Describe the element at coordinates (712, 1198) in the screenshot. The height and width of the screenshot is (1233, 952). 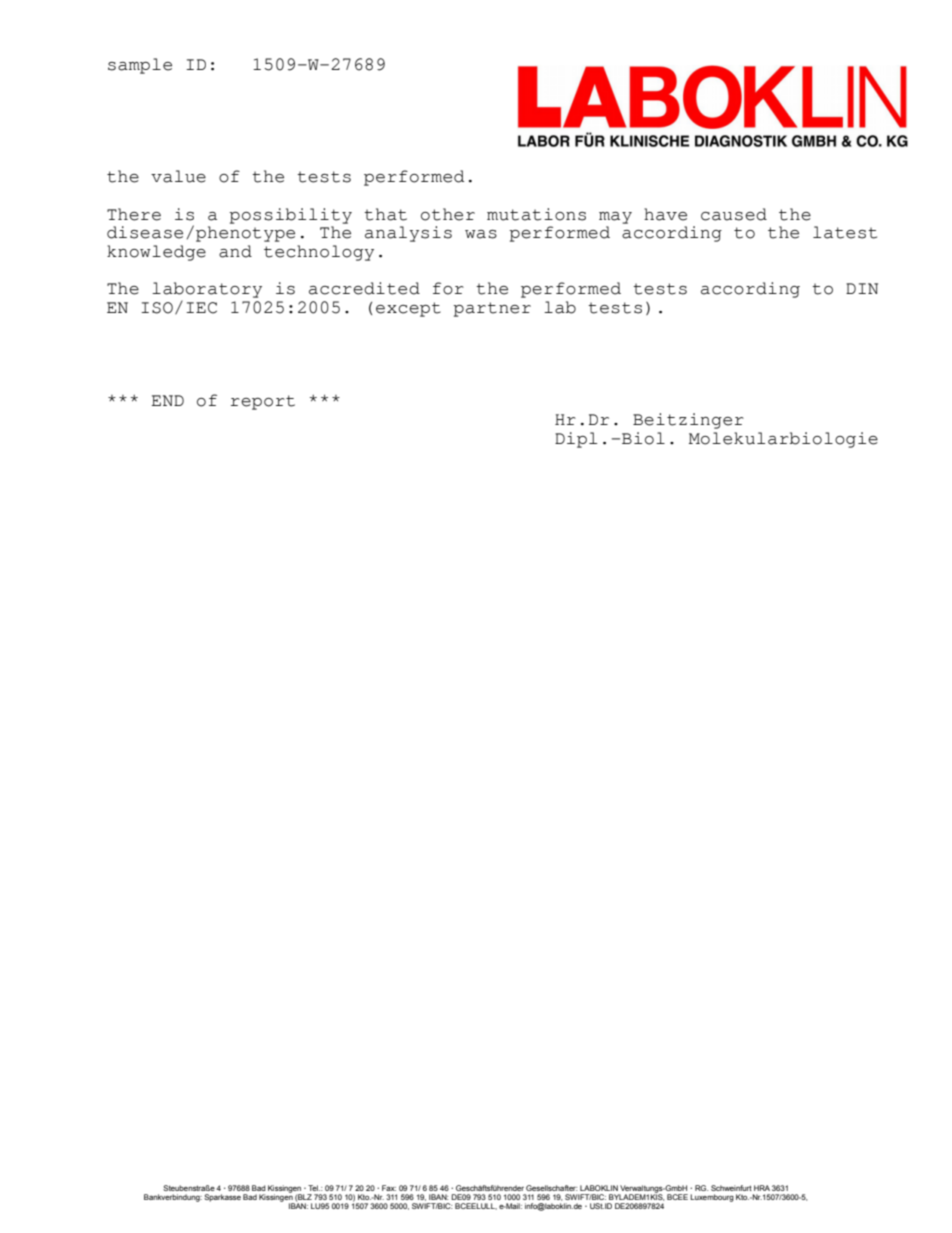
I see `Luxembourg` at that location.
